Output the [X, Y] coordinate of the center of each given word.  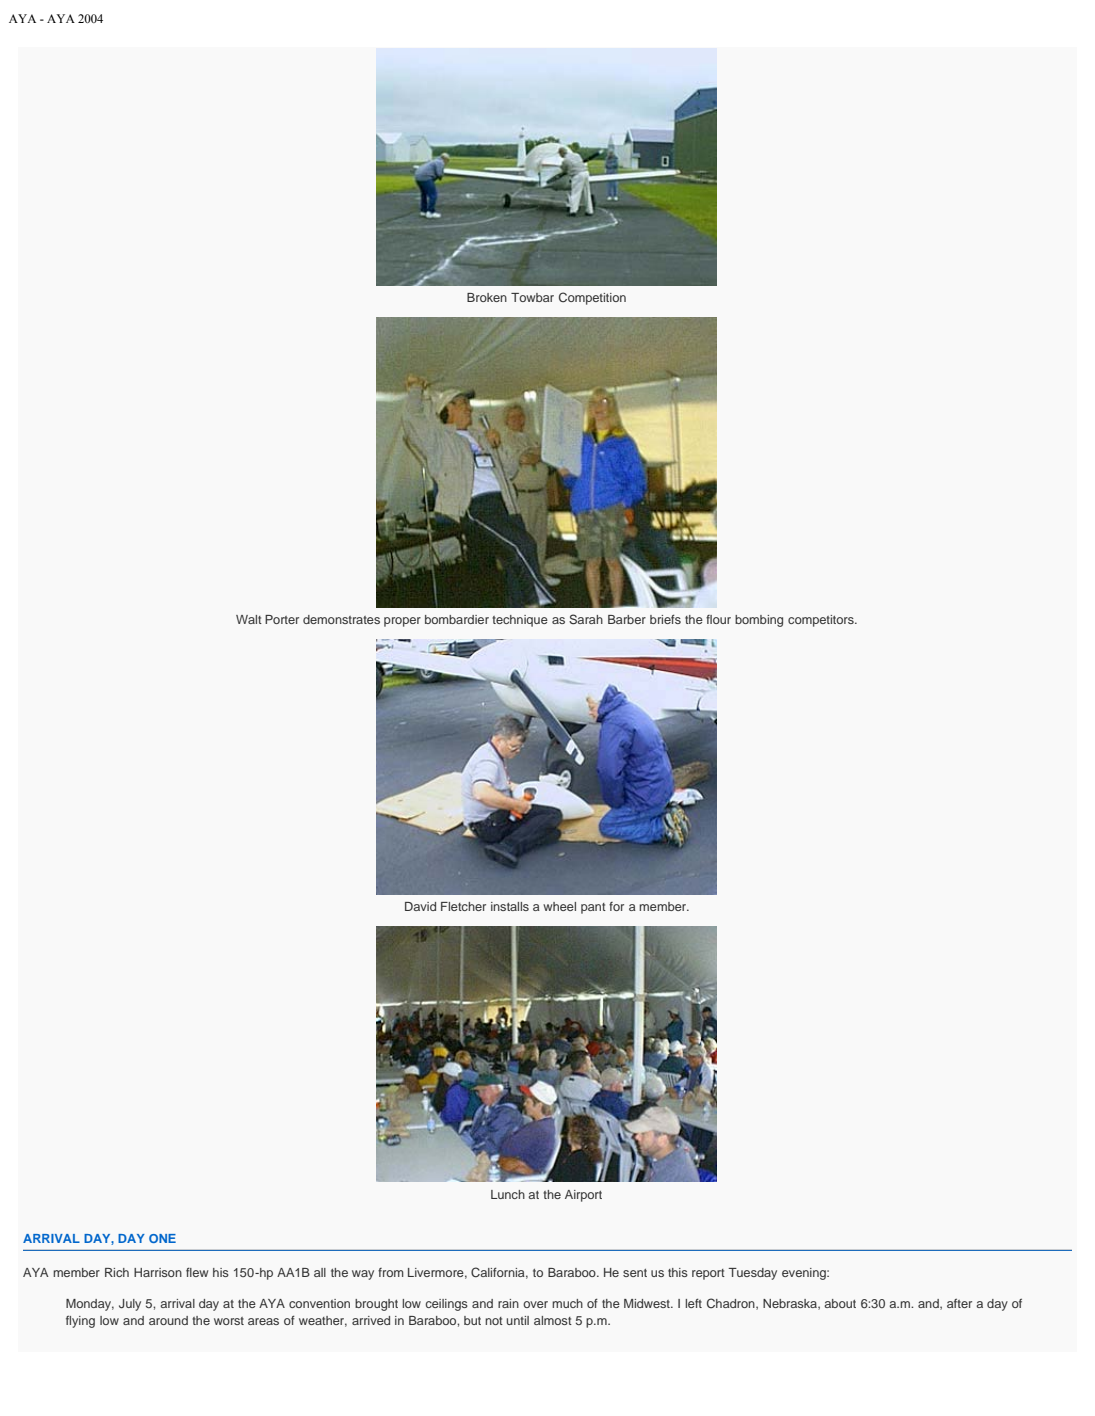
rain [508, 1303]
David [420, 906]
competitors [822, 621]
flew [197, 1272]
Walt [249, 619]
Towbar [532, 297]
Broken [487, 297]
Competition [592, 298]
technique [520, 621]
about [840, 1303]
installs [510, 906]
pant [593, 908]
